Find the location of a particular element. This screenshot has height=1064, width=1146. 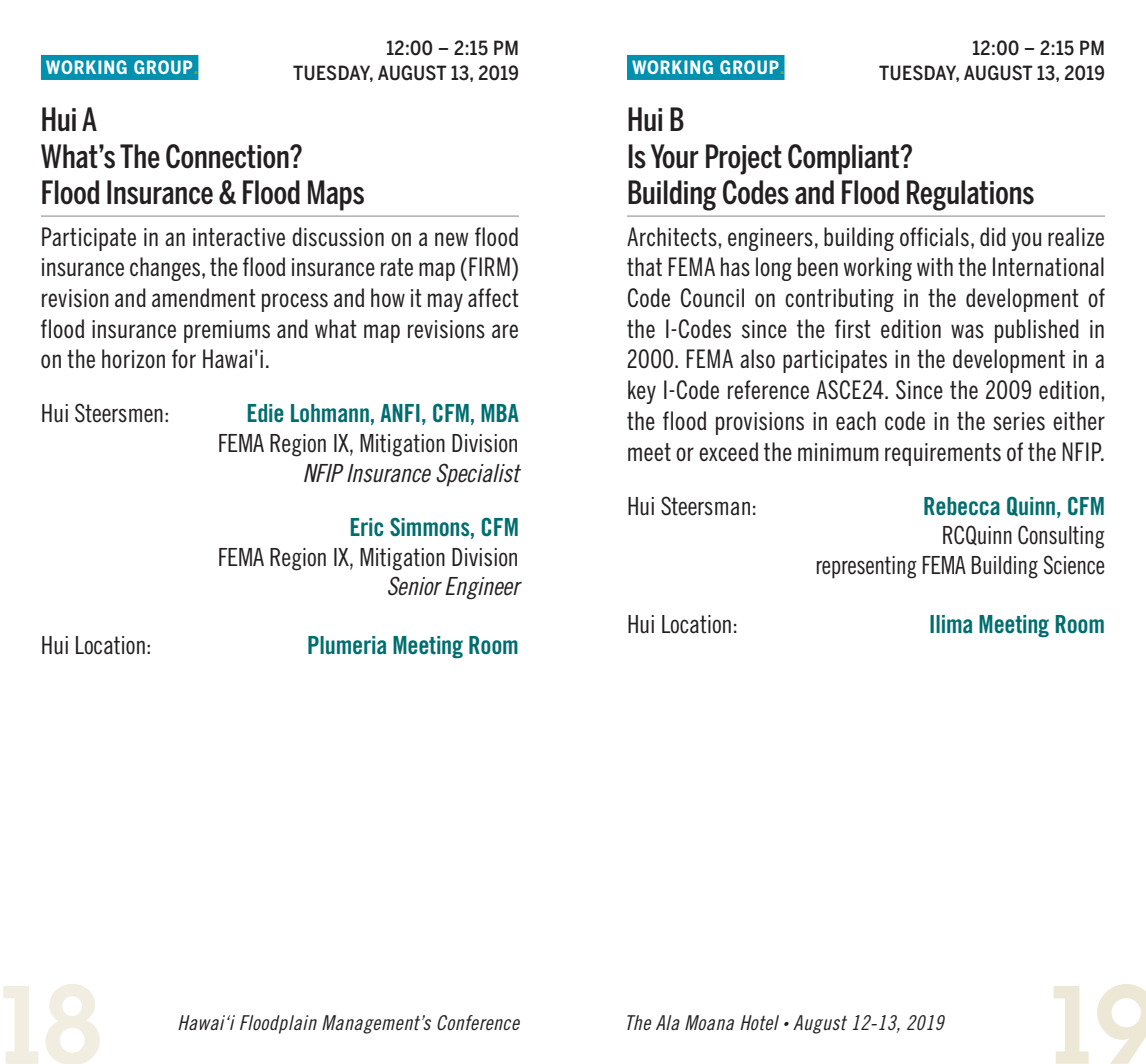

requirements is located at coordinates (943, 454).
